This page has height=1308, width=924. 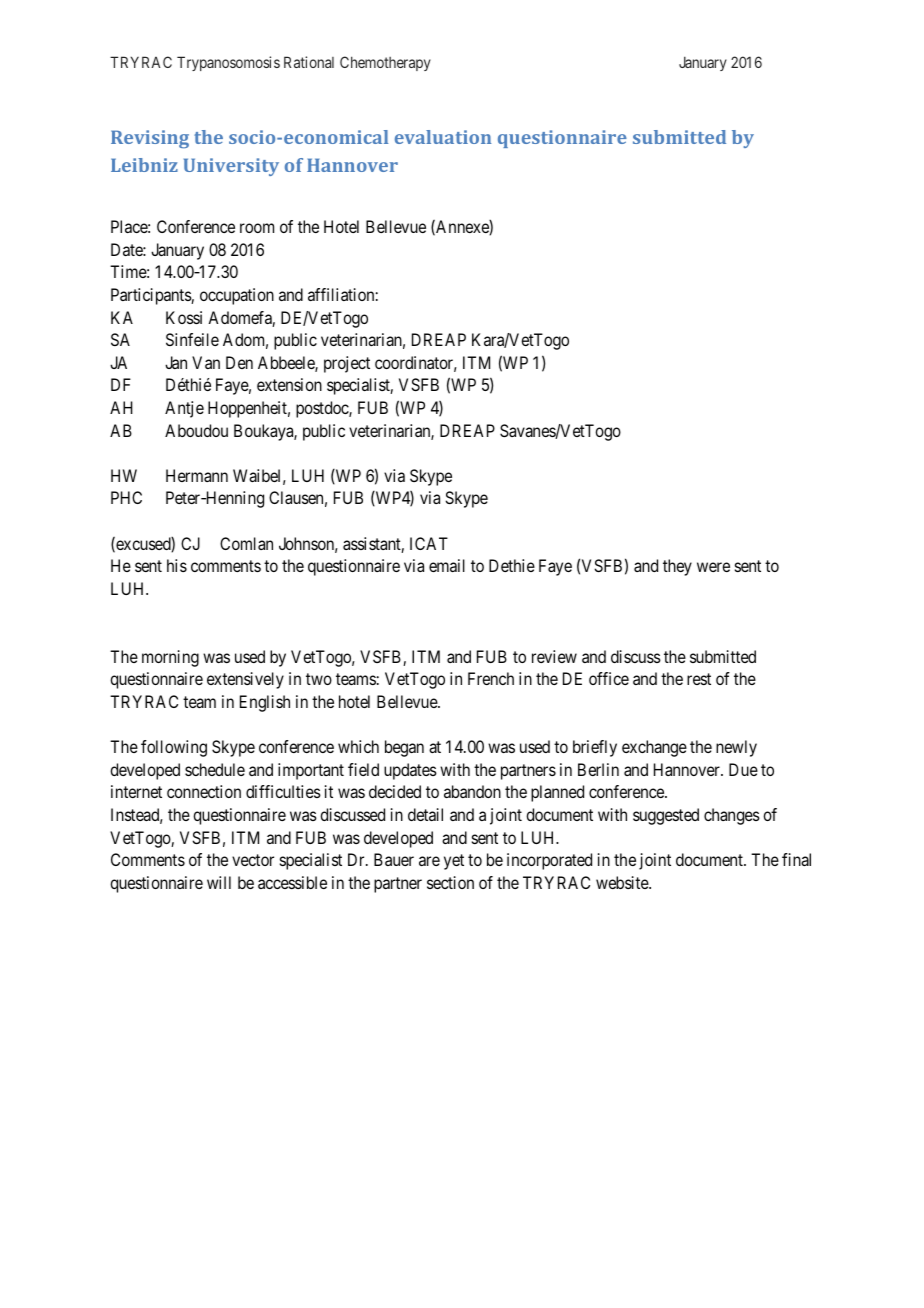 I want to click on French, so click(x=491, y=678).
